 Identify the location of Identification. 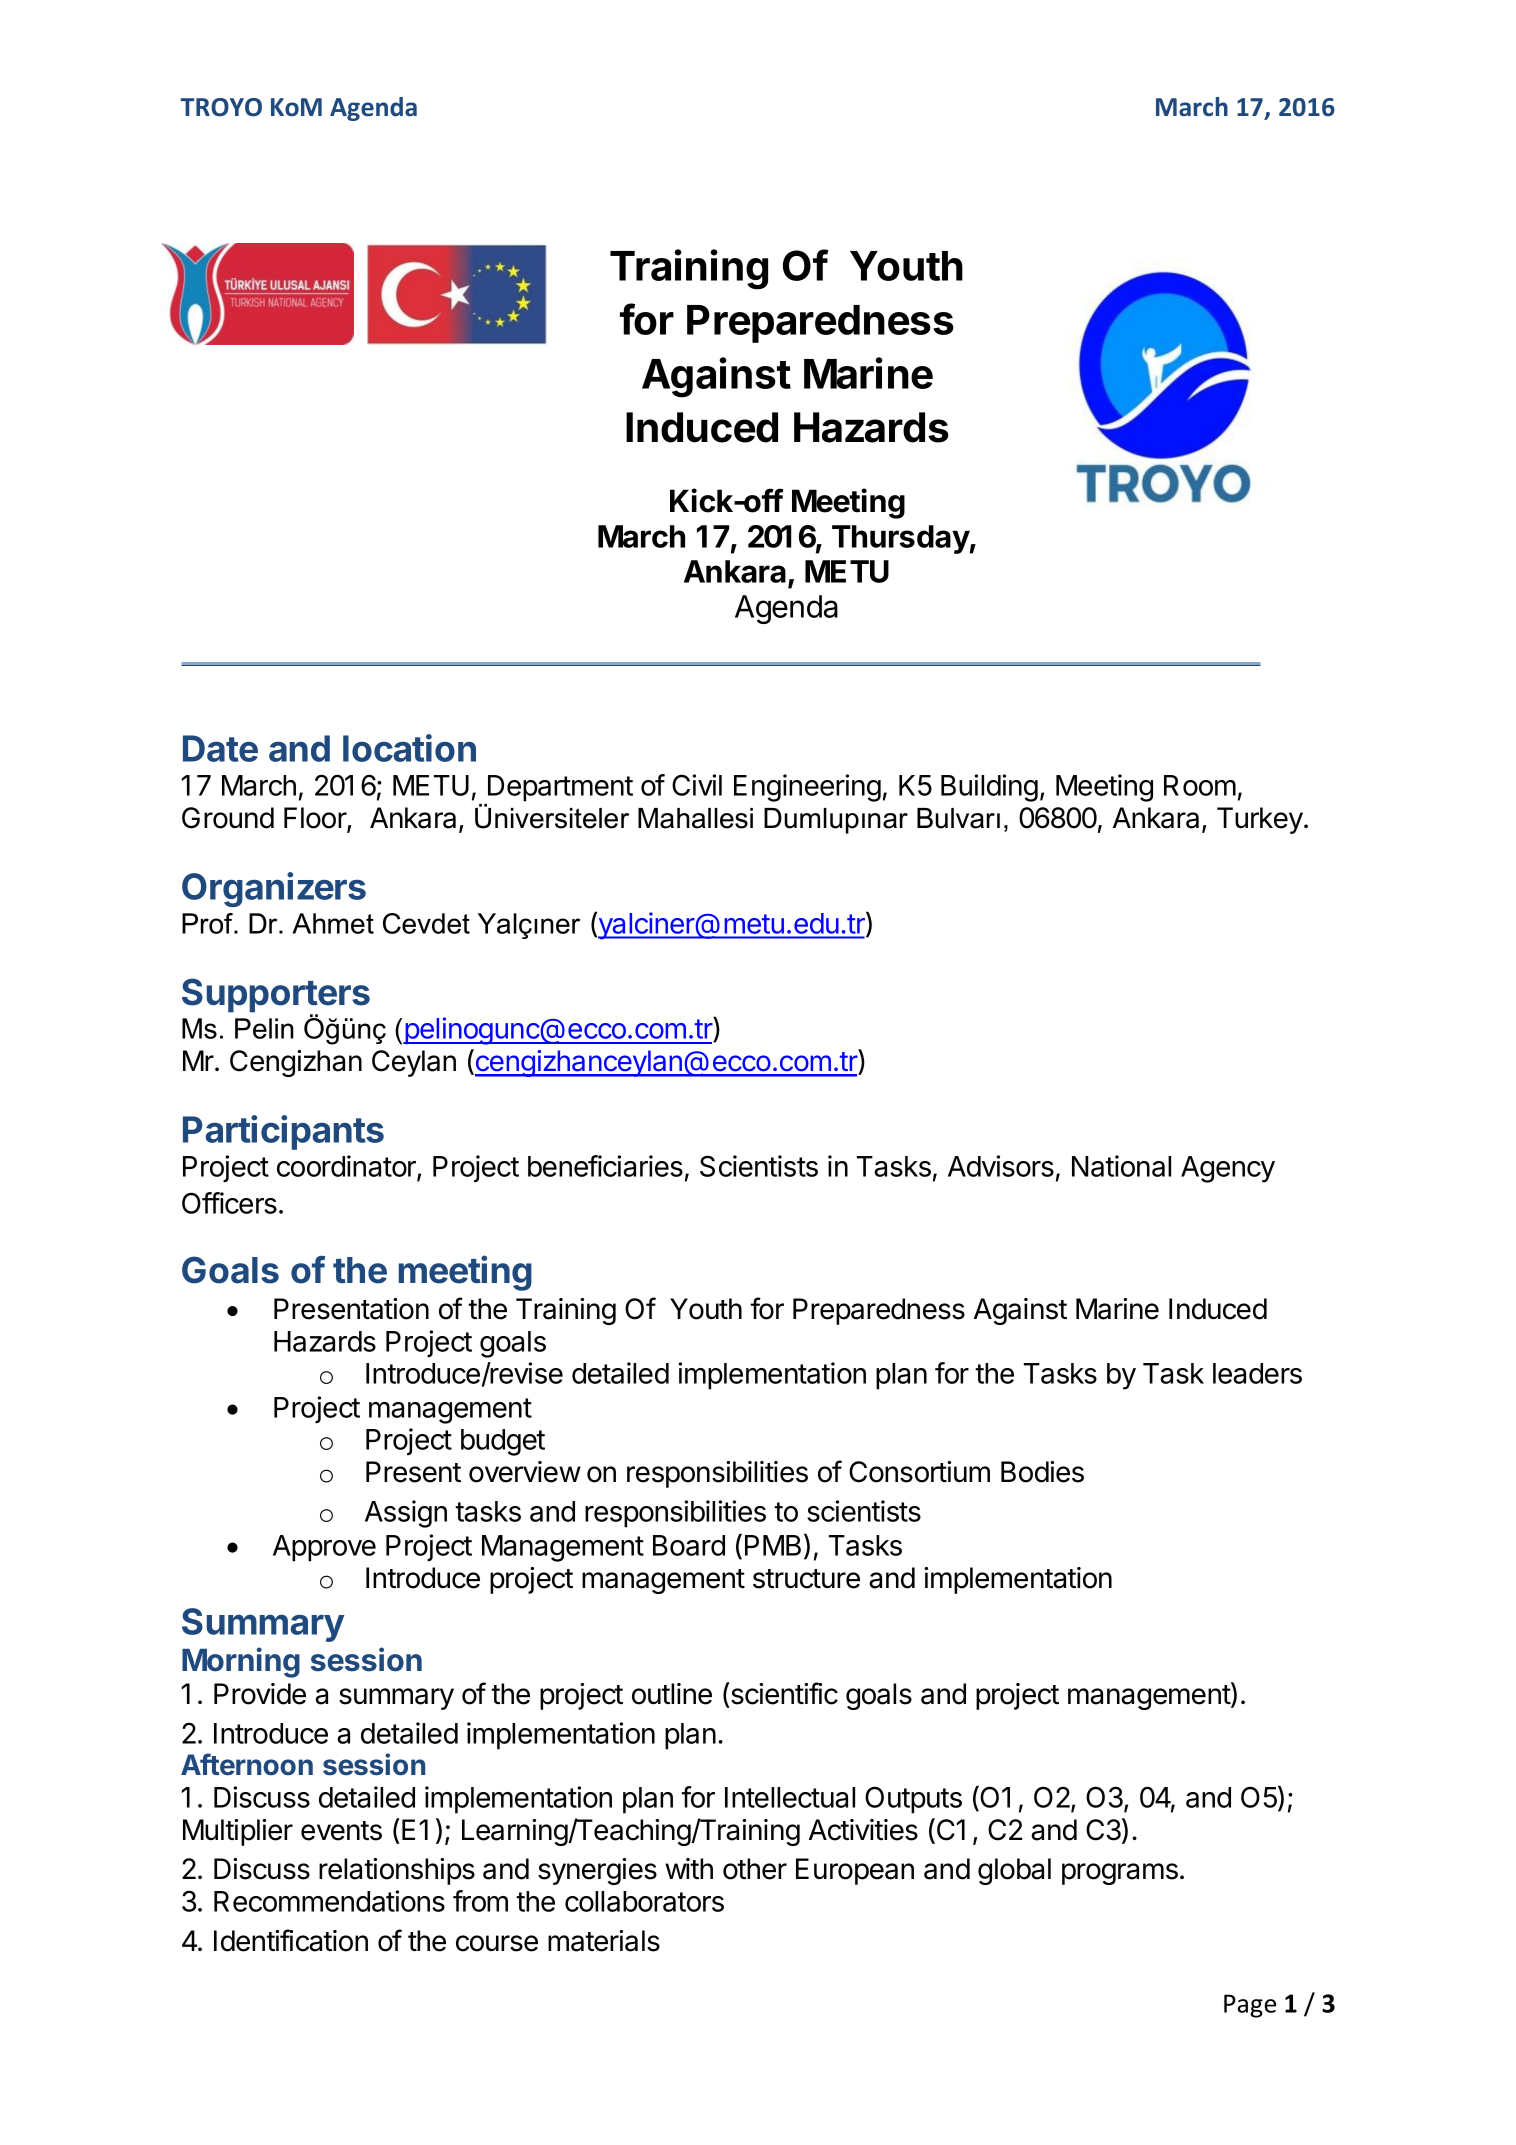
(291, 1940).
